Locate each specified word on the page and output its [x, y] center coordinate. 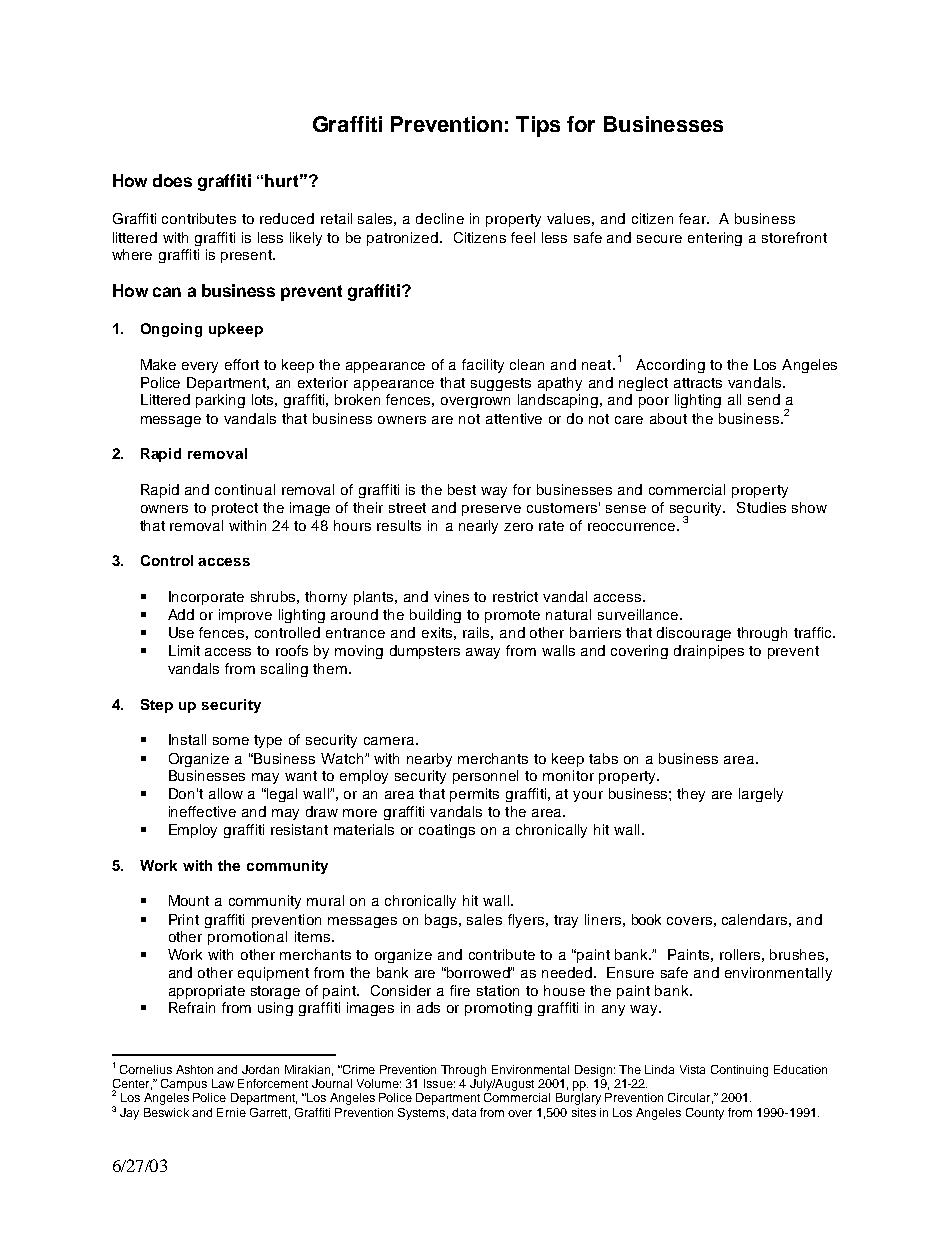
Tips [538, 126]
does [172, 180]
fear [694, 218]
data [464, 1112]
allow [226, 793]
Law [223, 1083]
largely [761, 795]
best [462, 489]
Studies [761, 507]
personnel [485, 777]
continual [245, 489]
